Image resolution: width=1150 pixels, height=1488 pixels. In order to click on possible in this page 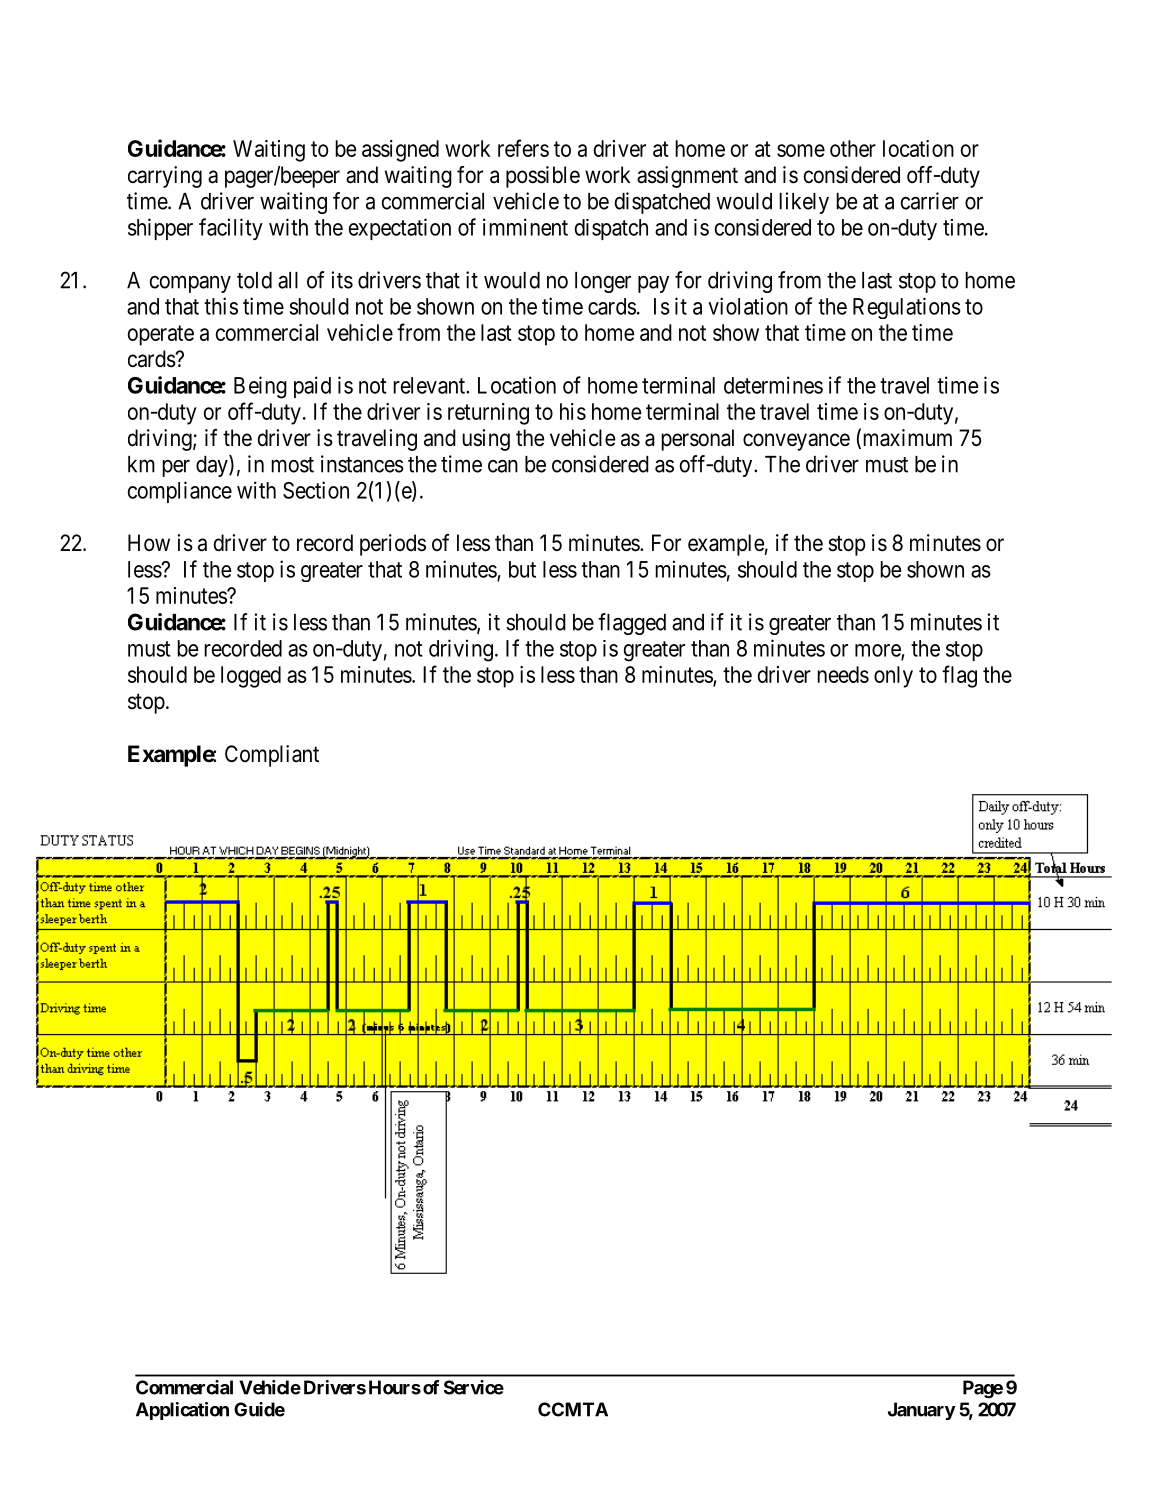, I will do `click(543, 177)`.
